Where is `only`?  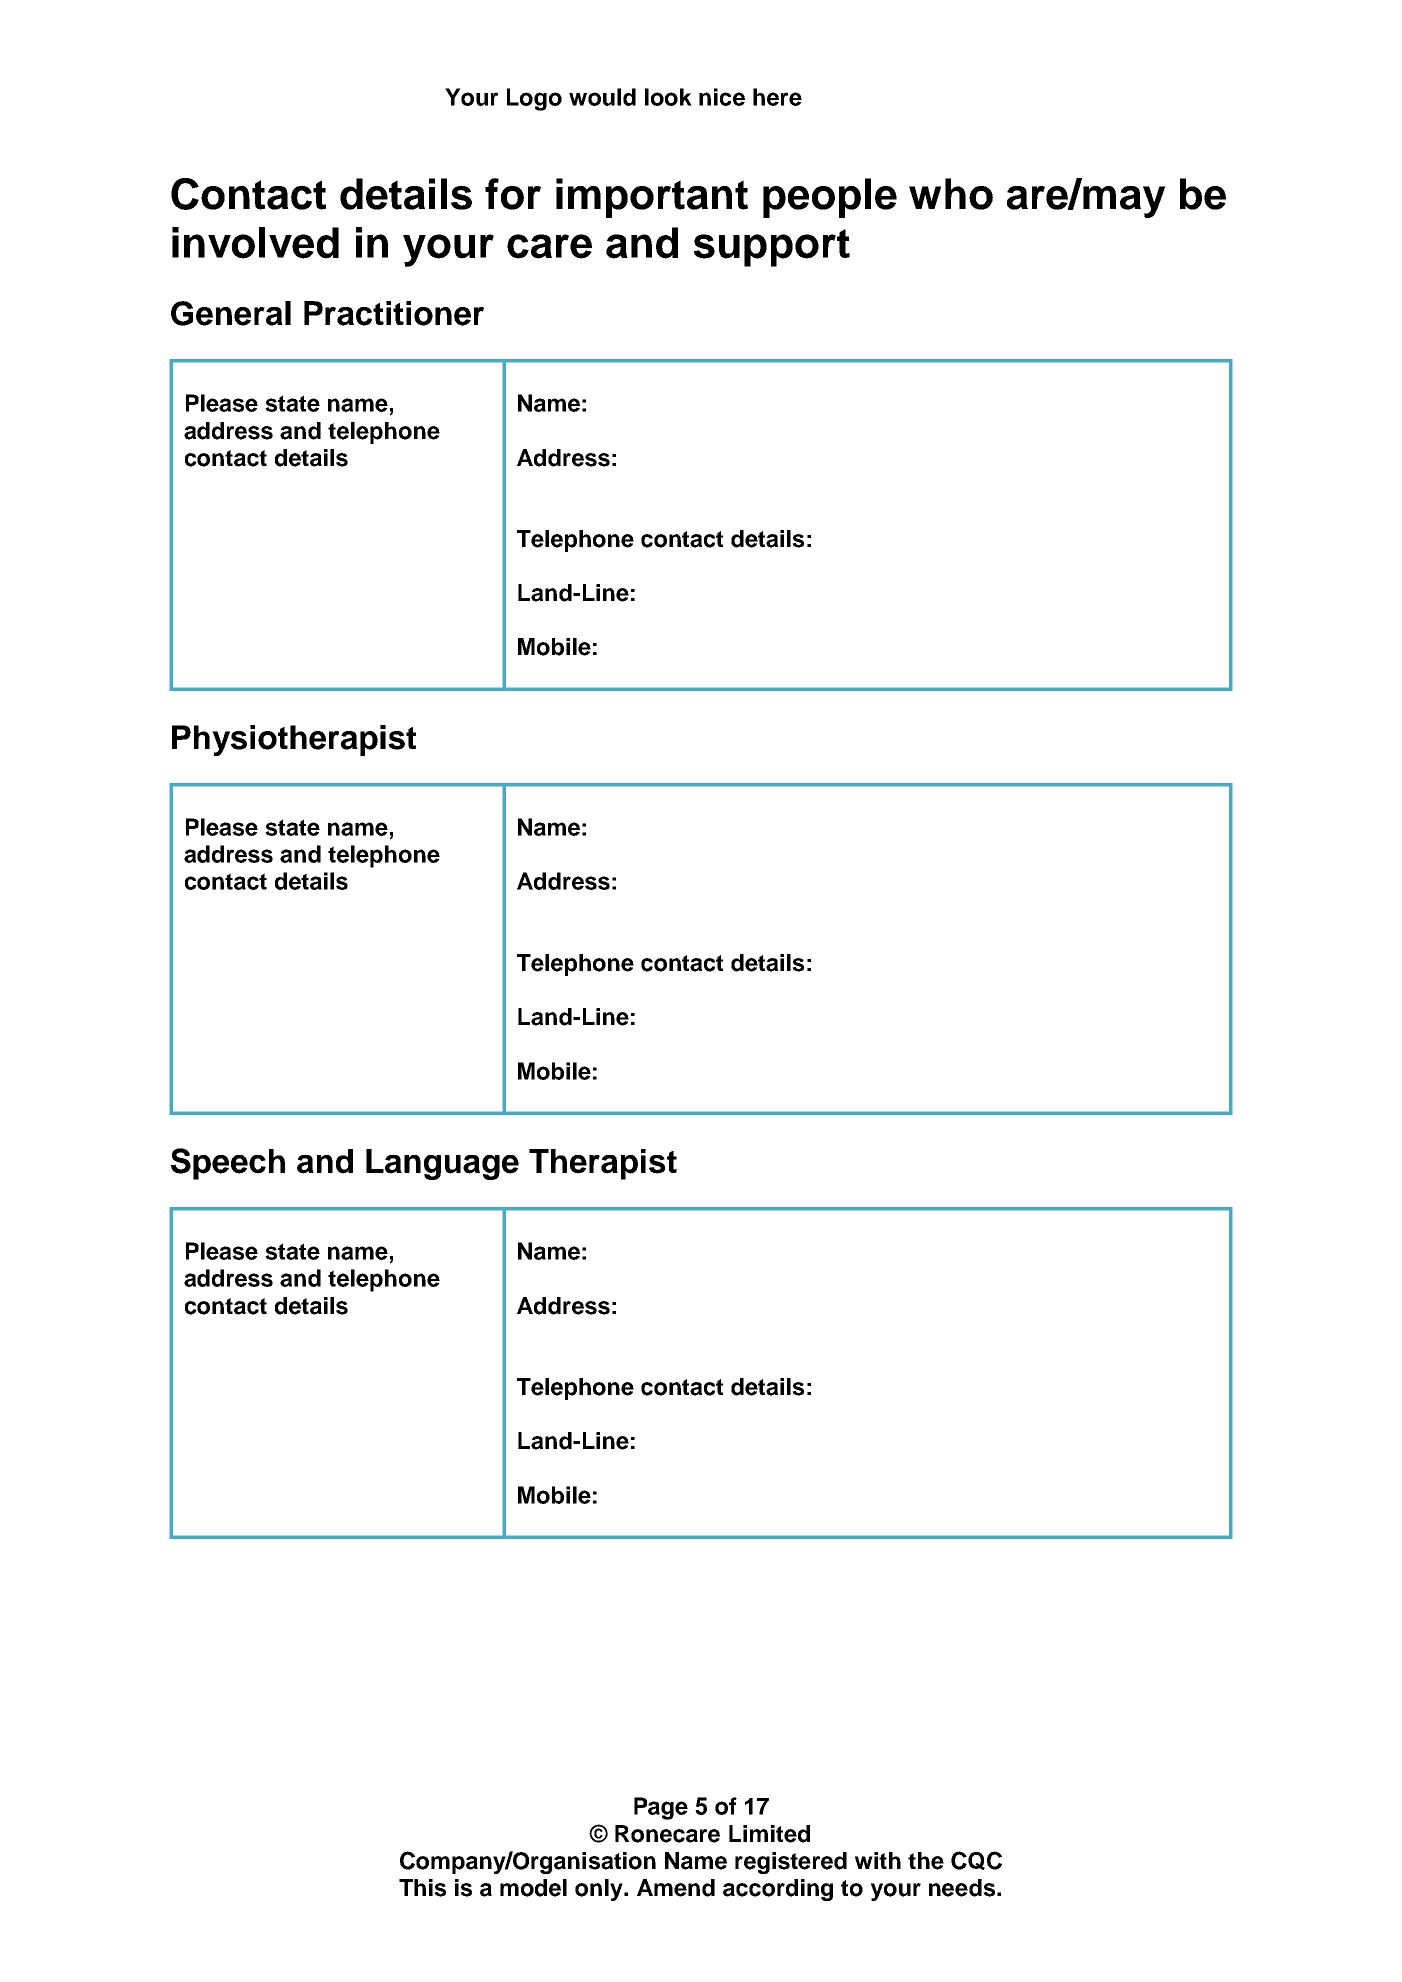
only is located at coordinates (600, 1890).
